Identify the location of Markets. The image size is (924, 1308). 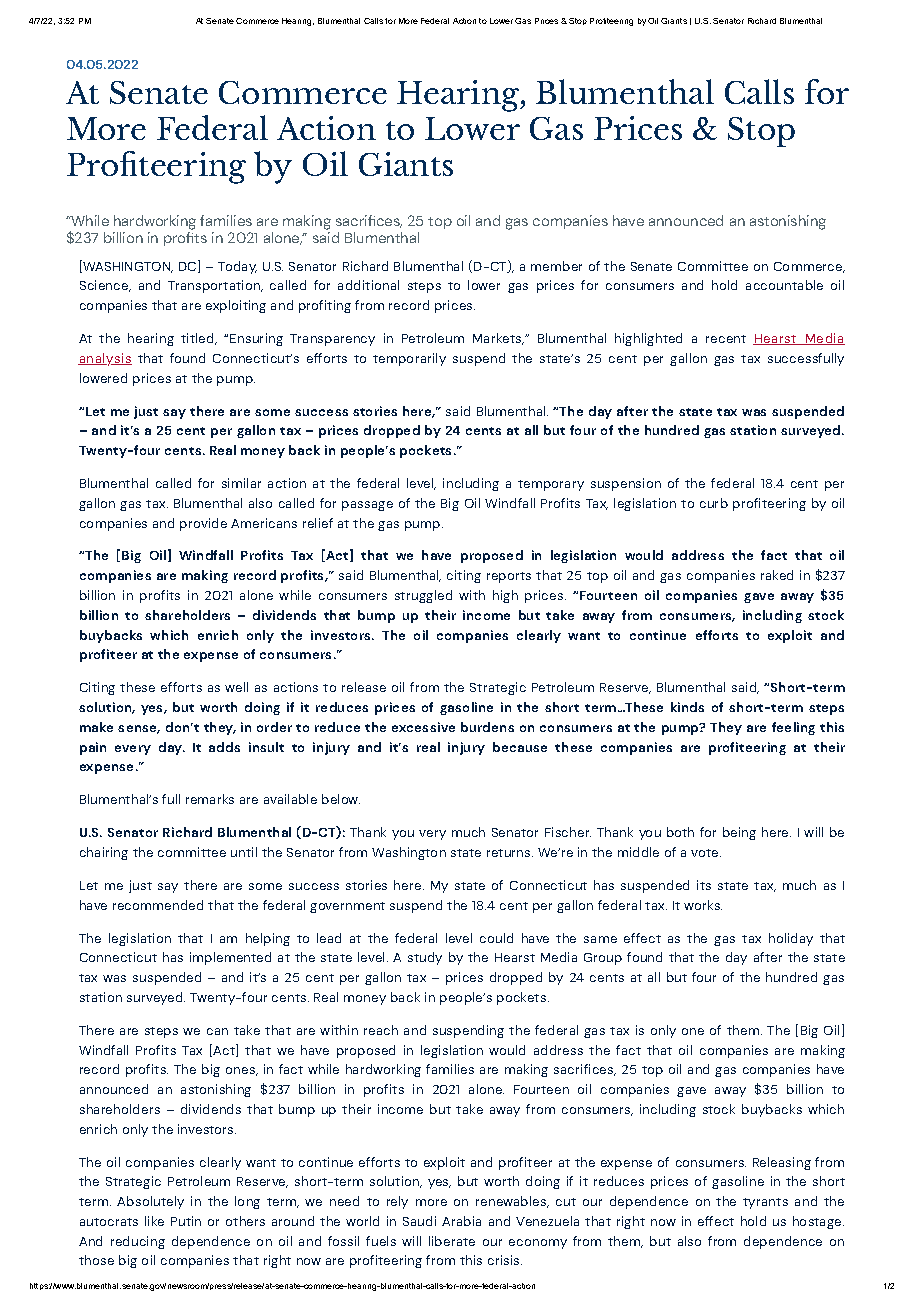
(498, 339).
